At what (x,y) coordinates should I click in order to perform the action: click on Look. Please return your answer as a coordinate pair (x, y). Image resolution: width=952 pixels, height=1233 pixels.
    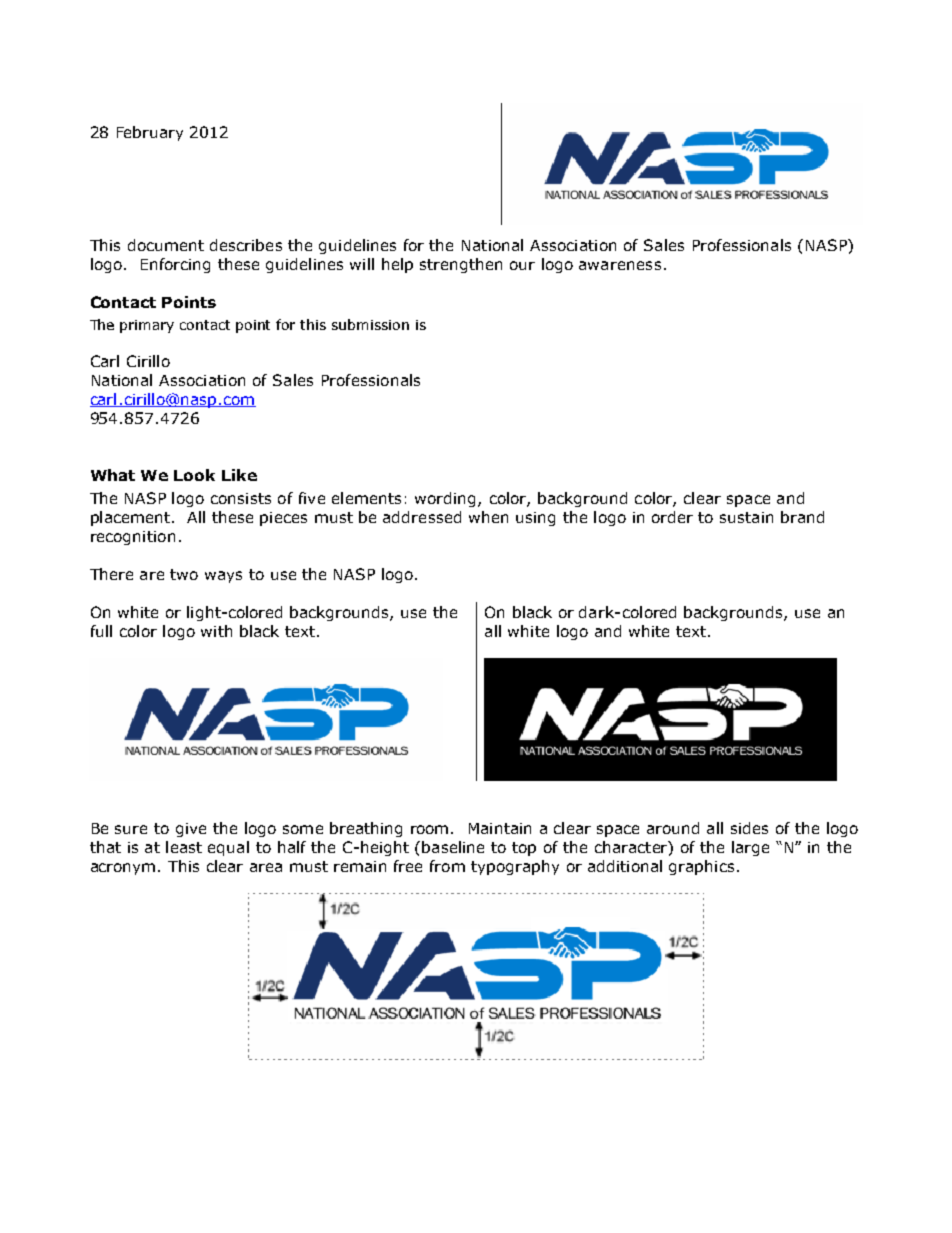
    Looking at the image, I should click on (194, 475).
